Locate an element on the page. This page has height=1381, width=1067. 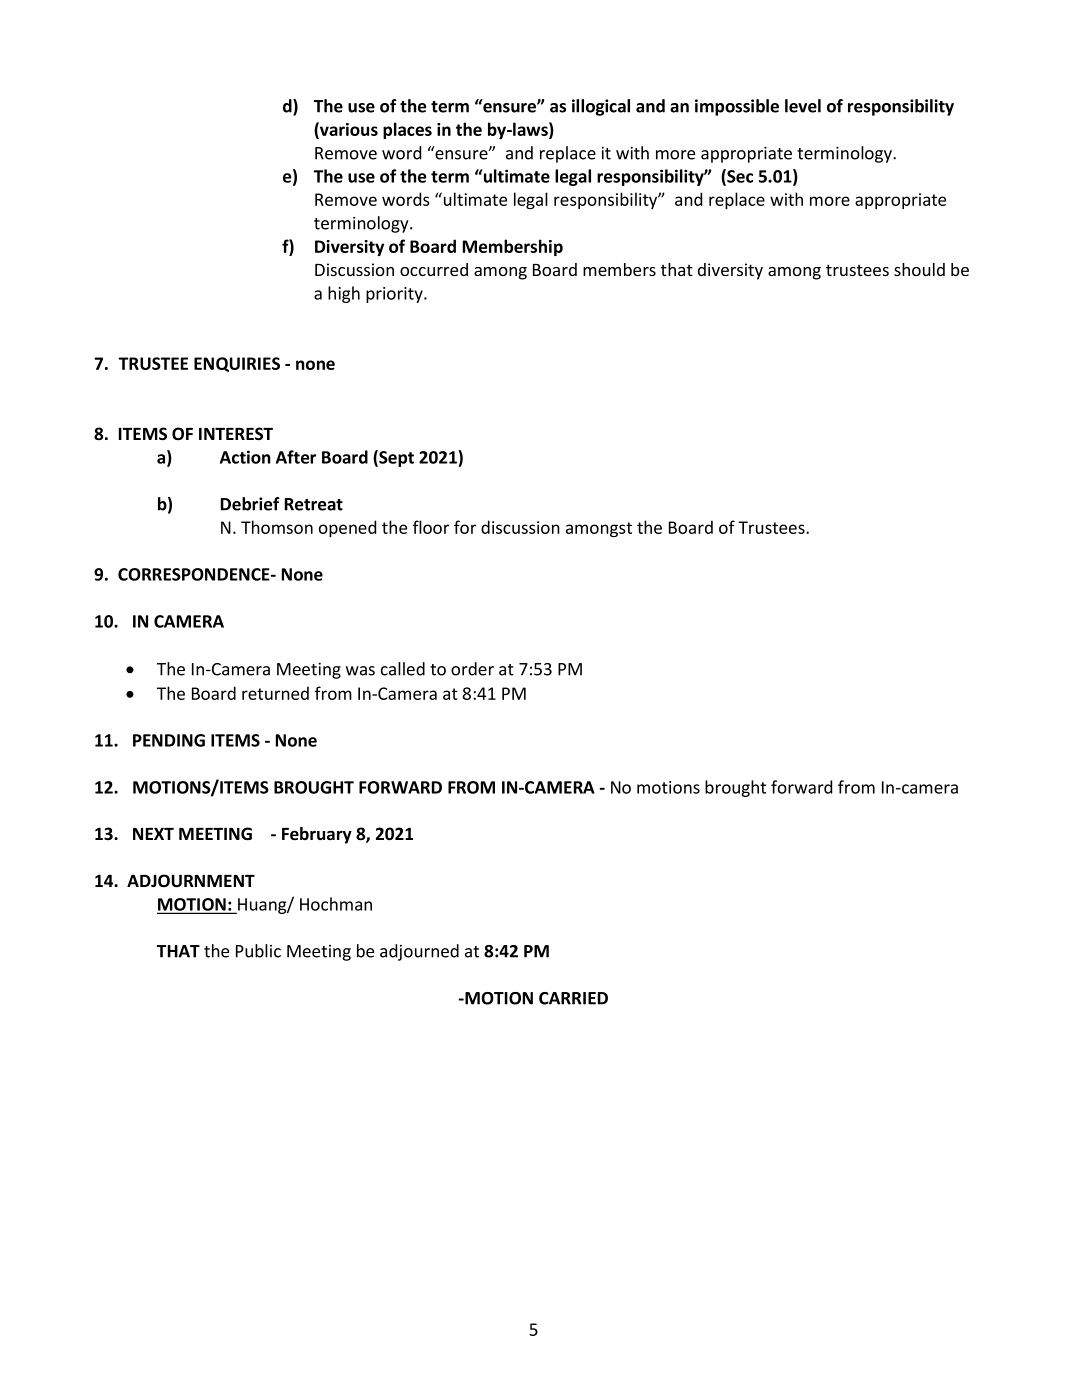
Public is located at coordinates (258, 951).
